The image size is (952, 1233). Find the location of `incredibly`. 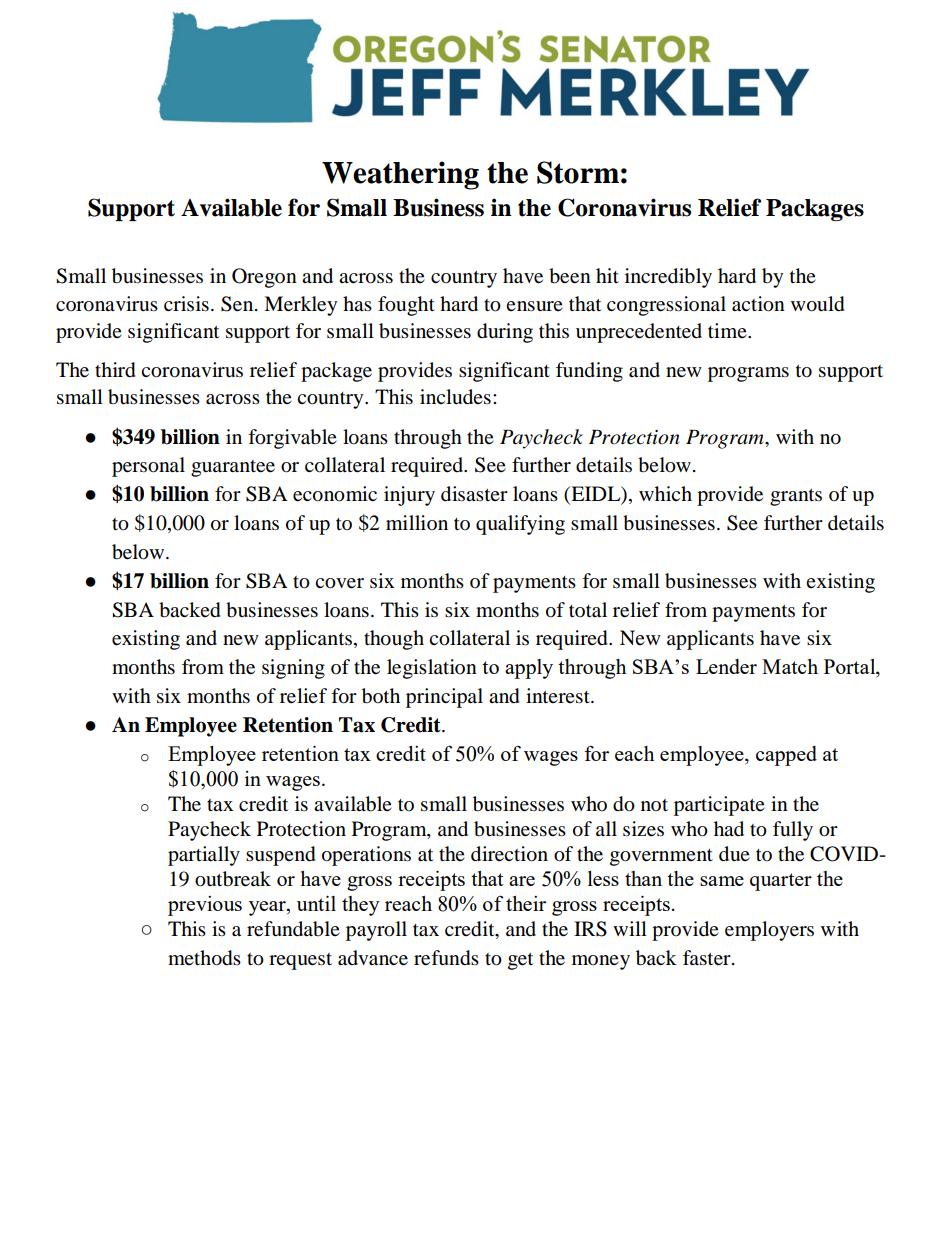

incredibly is located at coordinates (668, 278).
